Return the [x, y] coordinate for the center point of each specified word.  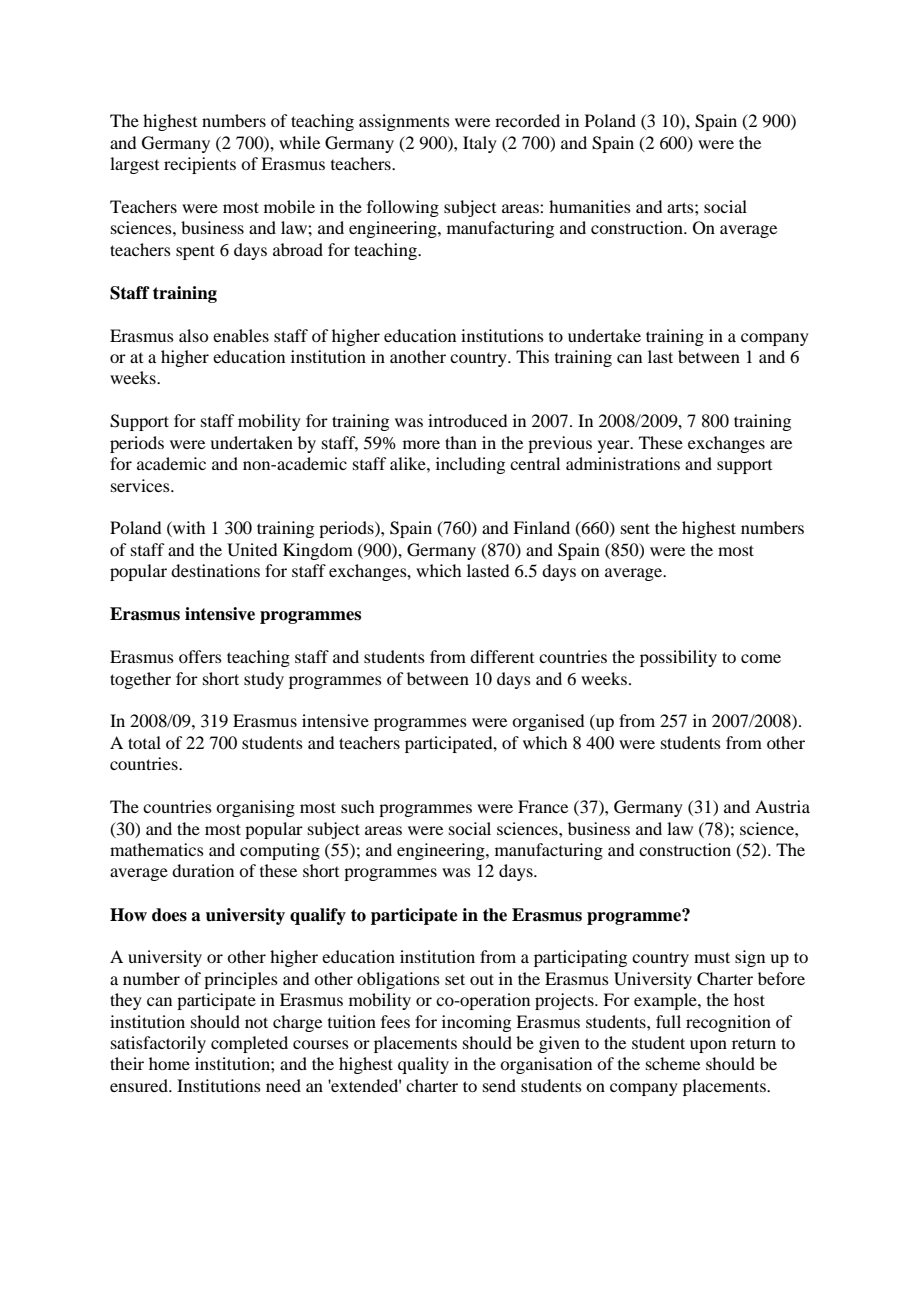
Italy [480, 144]
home [169, 1063]
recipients [200, 165]
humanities [590, 206]
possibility [678, 658]
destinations [215, 570]
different [502, 656]
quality [423, 1065]
